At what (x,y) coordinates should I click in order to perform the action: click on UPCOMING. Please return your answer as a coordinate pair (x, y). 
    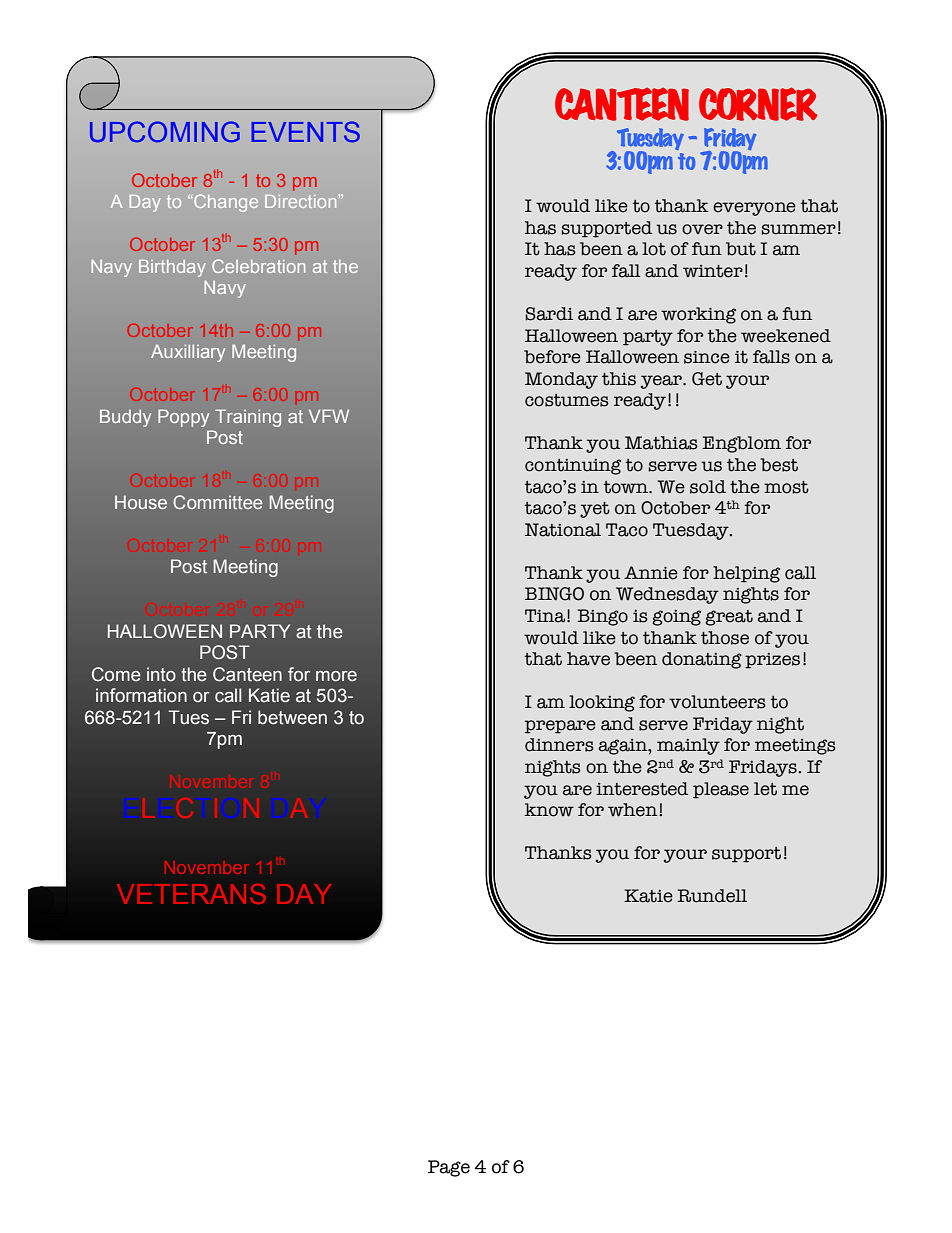
    Looking at the image, I should click on (165, 131).
